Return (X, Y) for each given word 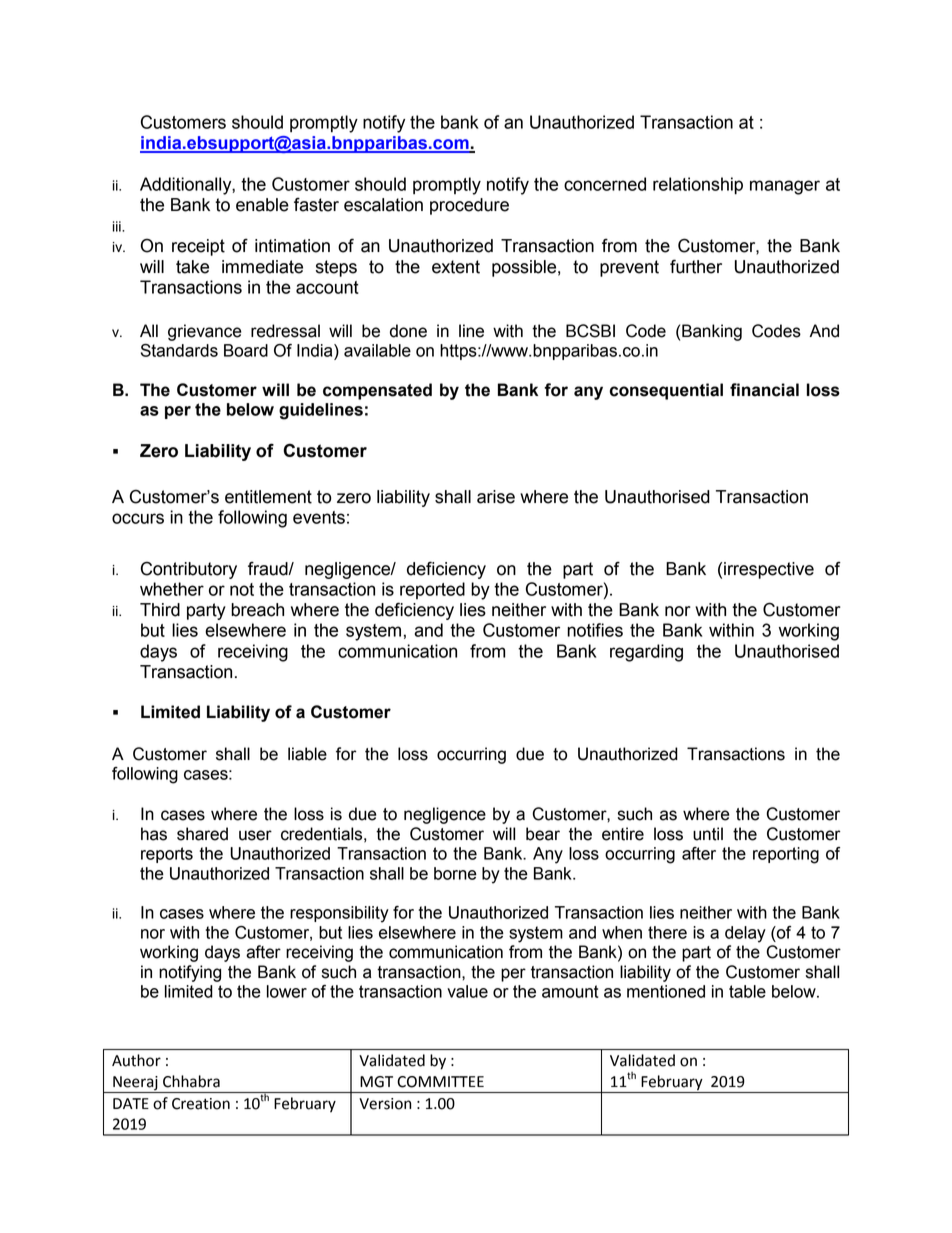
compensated (377, 391)
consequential (666, 391)
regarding (646, 653)
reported (432, 590)
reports (167, 855)
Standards (179, 350)
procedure (469, 206)
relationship (698, 186)
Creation (201, 1104)
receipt (198, 247)
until (708, 834)
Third (160, 610)
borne (455, 873)
